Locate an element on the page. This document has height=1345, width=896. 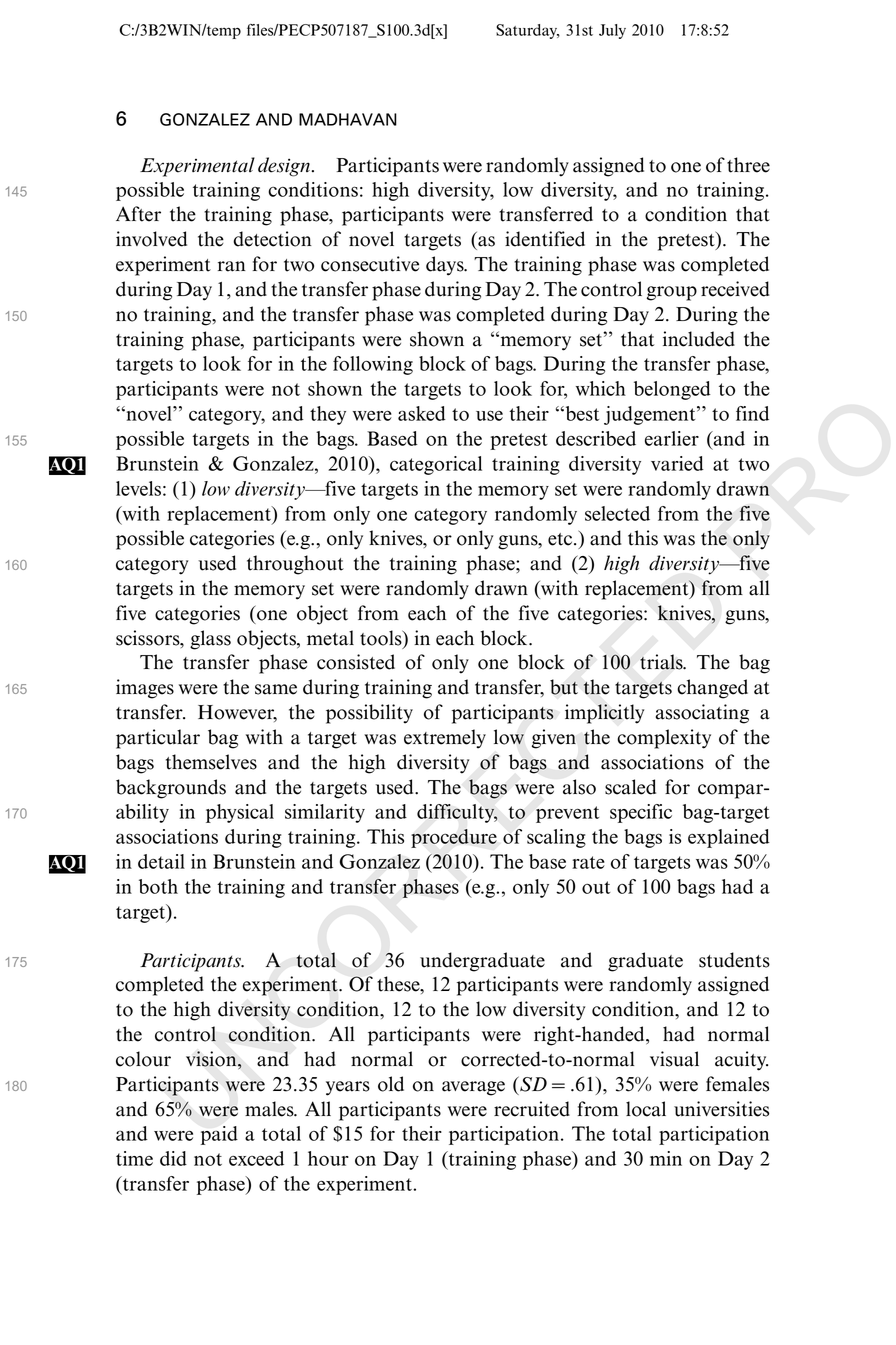
average is located at coordinates (473, 1088).
